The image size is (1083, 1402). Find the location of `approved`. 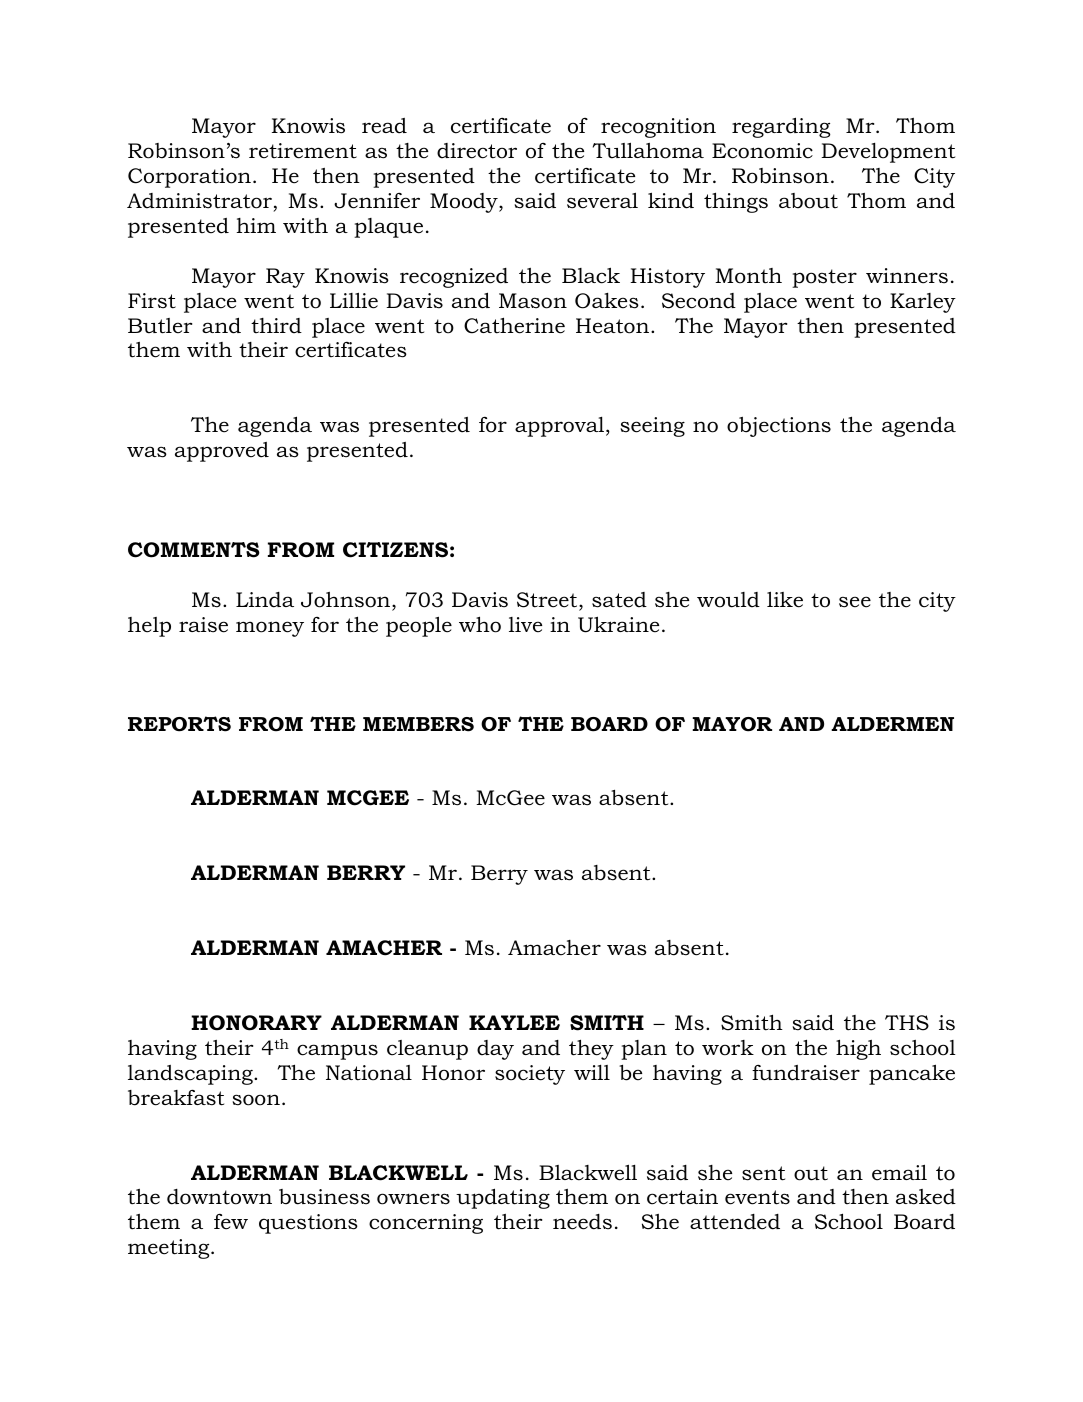

approved is located at coordinates (222, 452).
